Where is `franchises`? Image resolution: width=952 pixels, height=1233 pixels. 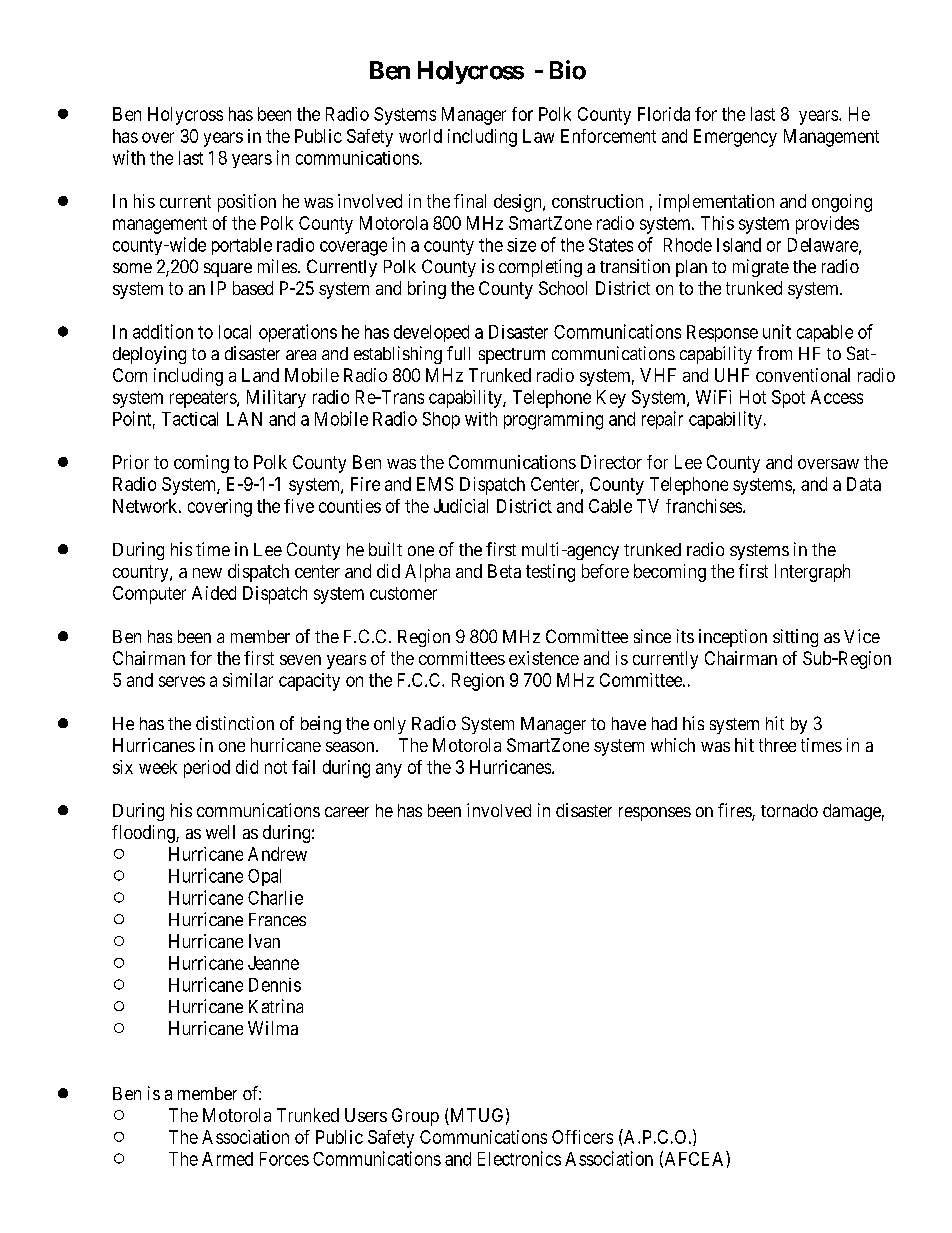
franchises is located at coordinates (704, 506).
